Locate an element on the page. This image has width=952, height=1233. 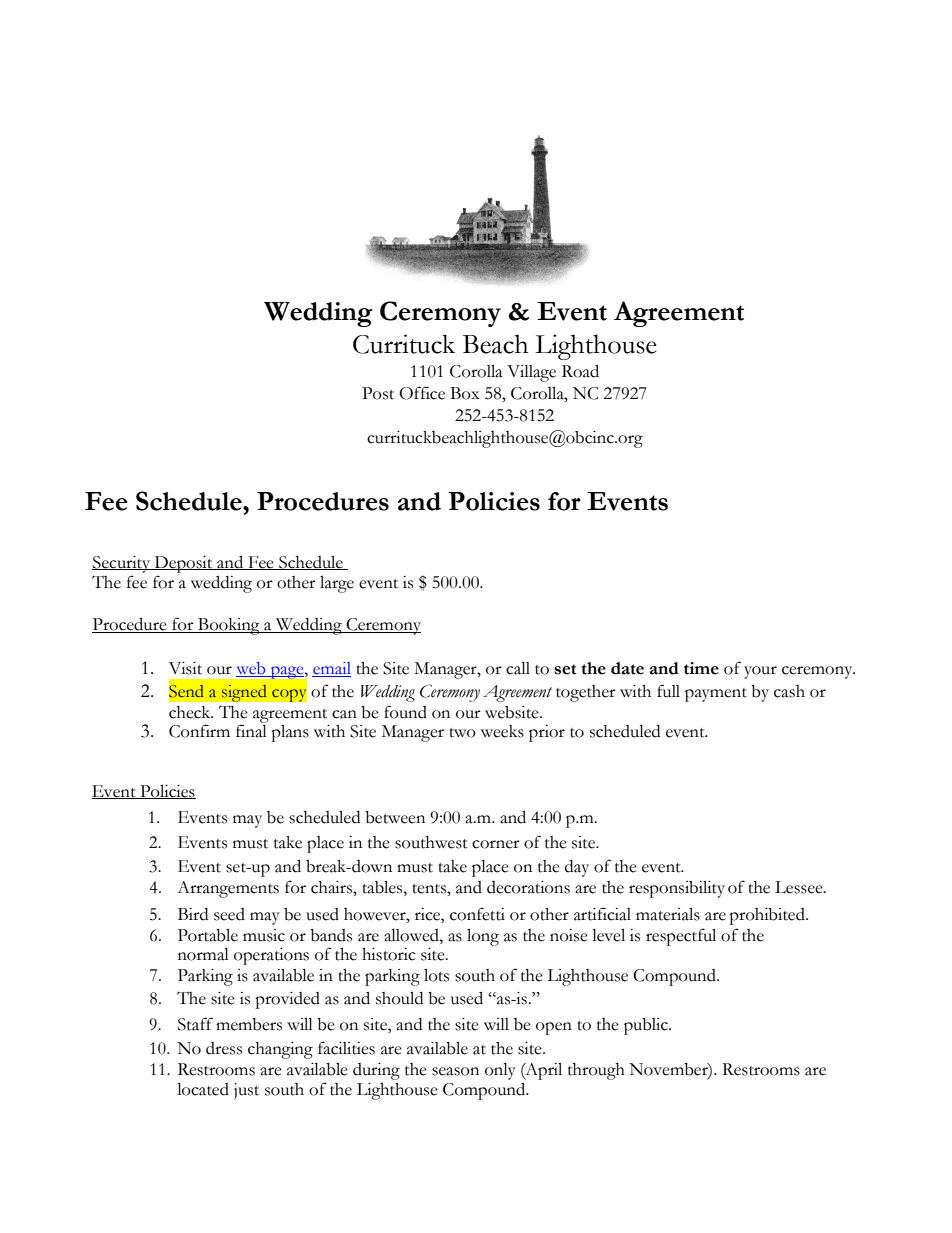
located is located at coordinates (203, 1089).
